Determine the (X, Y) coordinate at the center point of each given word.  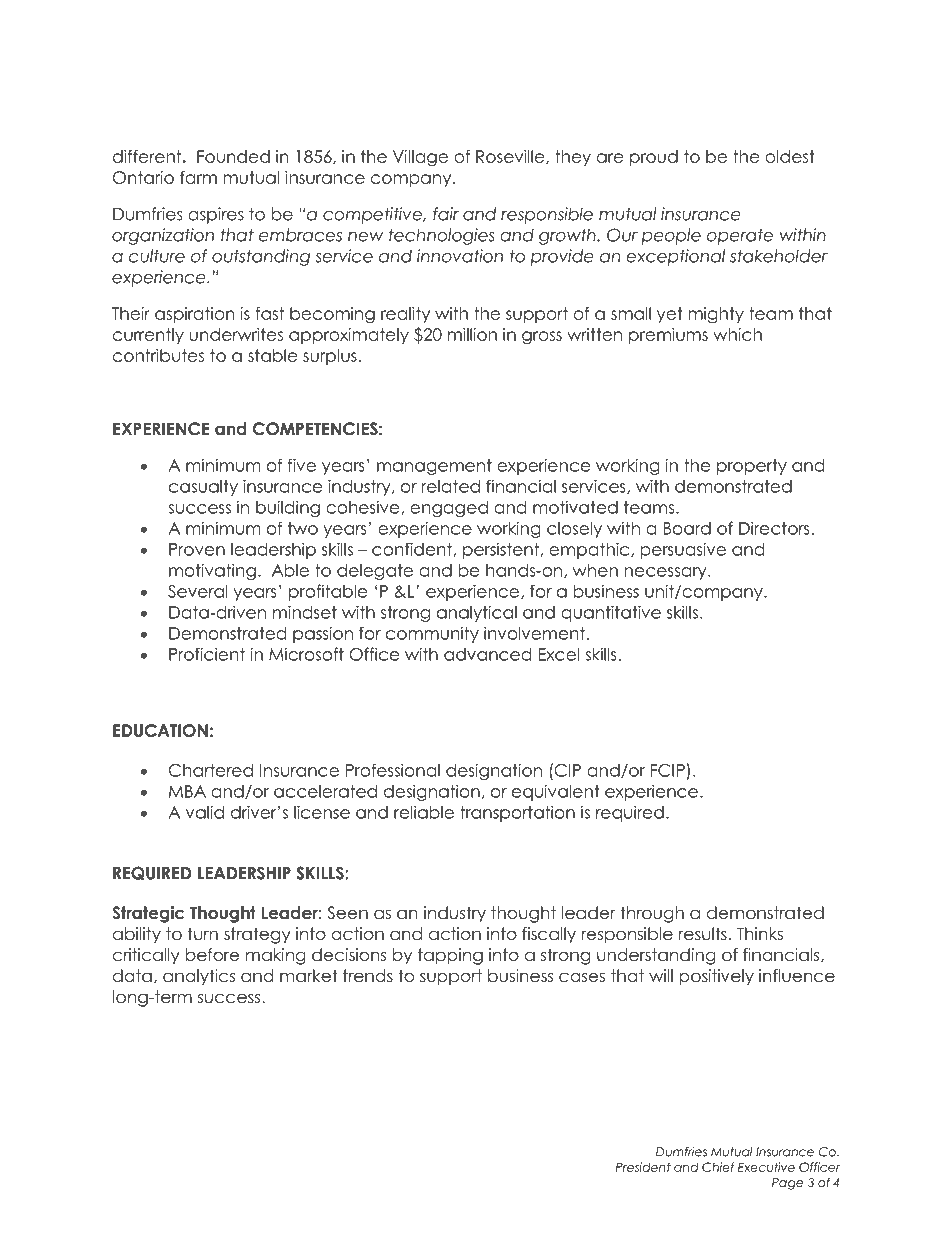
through (652, 914)
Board (687, 528)
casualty (203, 488)
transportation (517, 813)
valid (205, 812)
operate (740, 236)
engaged (449, 509)
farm (198, 177)
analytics (199, 977)
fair (446, 214)
